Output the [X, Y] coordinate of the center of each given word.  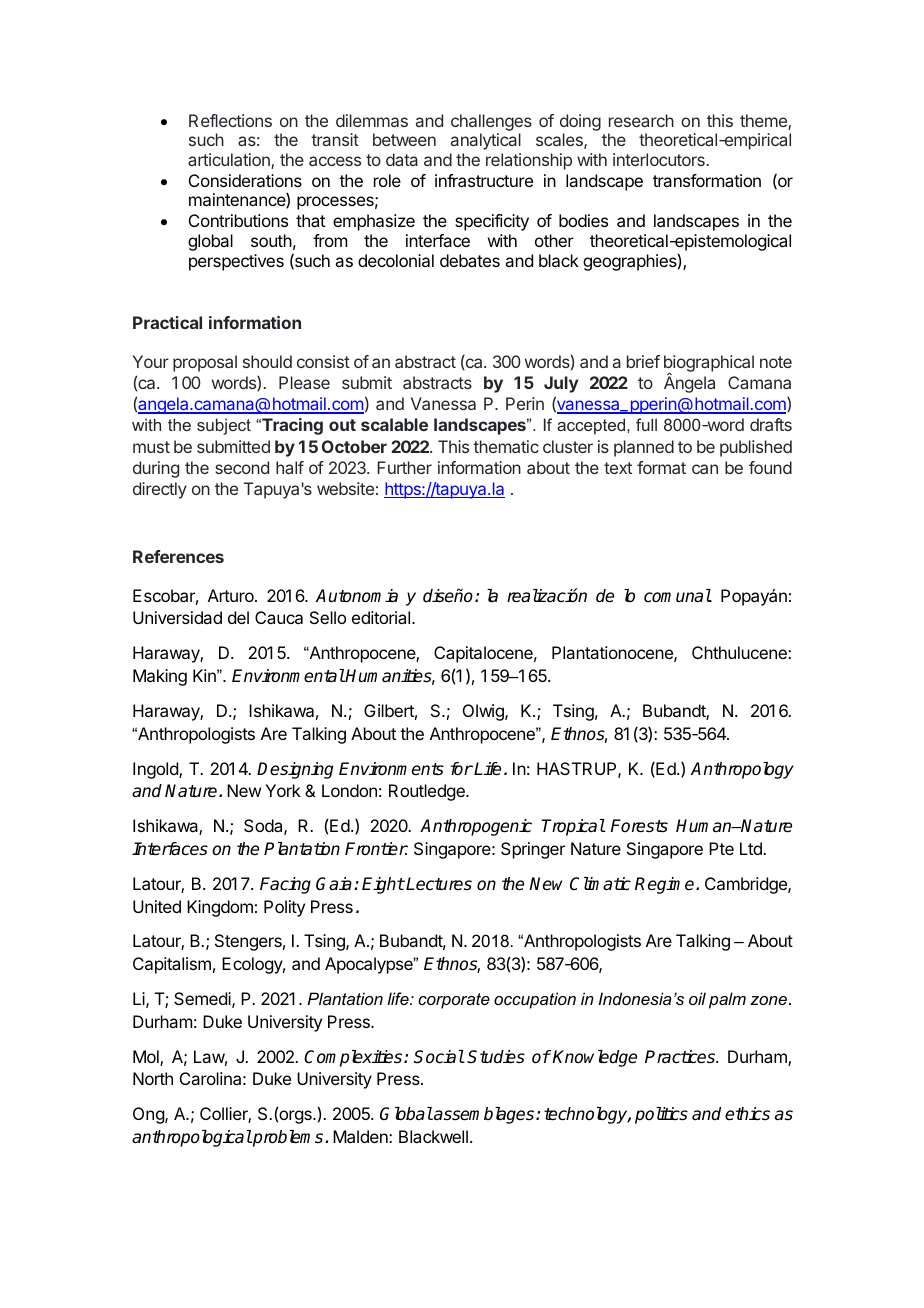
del [238, 617]
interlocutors [659, 159]
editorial [381, 617]
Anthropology [742, 770]
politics [661, 1115]
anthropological [192, 1138]
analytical [486, 141]
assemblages [484, 1115]
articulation [230, 161]
